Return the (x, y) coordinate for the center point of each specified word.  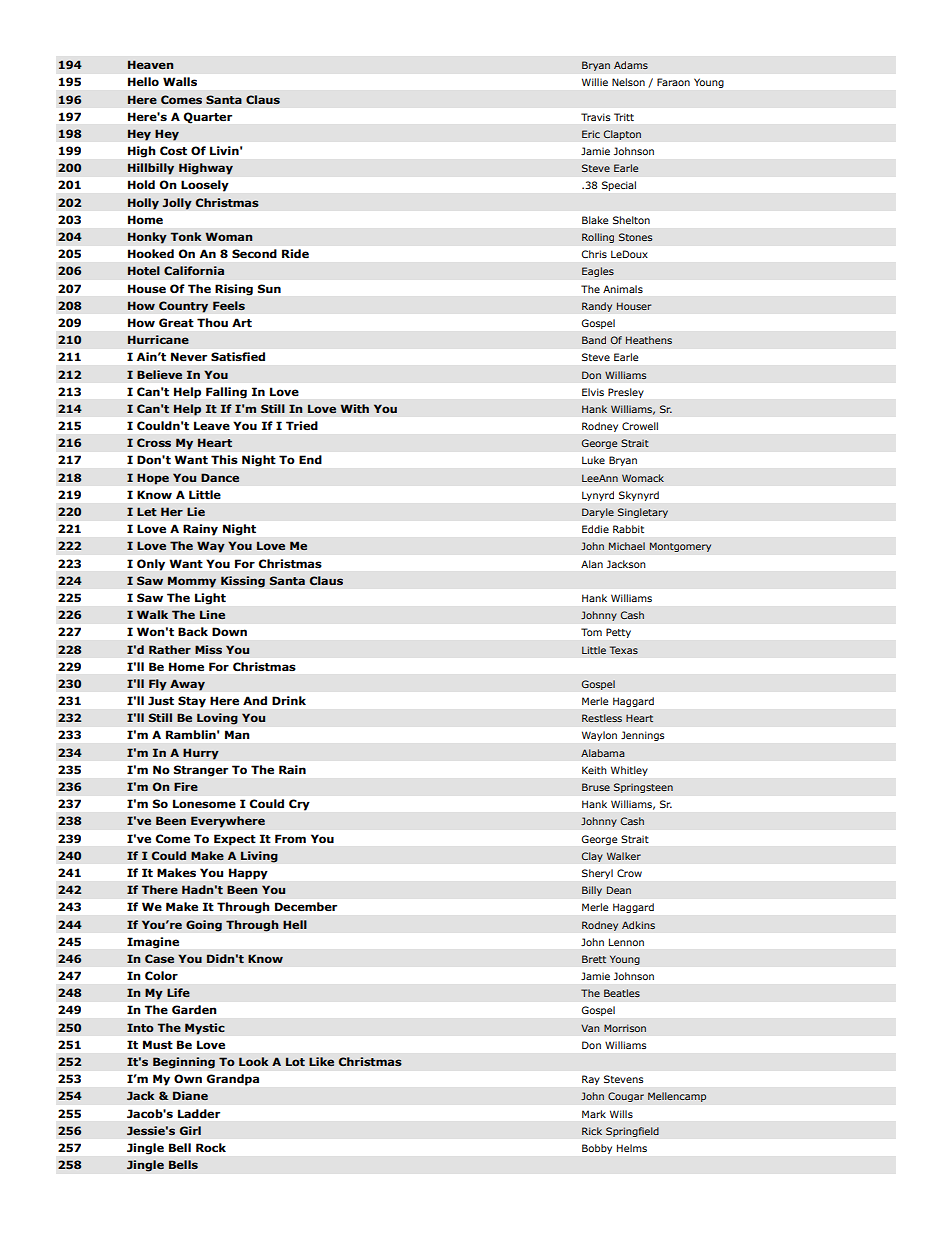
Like (321, 1061)
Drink (289, 700)
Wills (621, 1114)
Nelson (628, 82)
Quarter (208, 118)
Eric (591, 134)
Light (210, 599)
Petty (618, 633)
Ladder (199, 1113)
